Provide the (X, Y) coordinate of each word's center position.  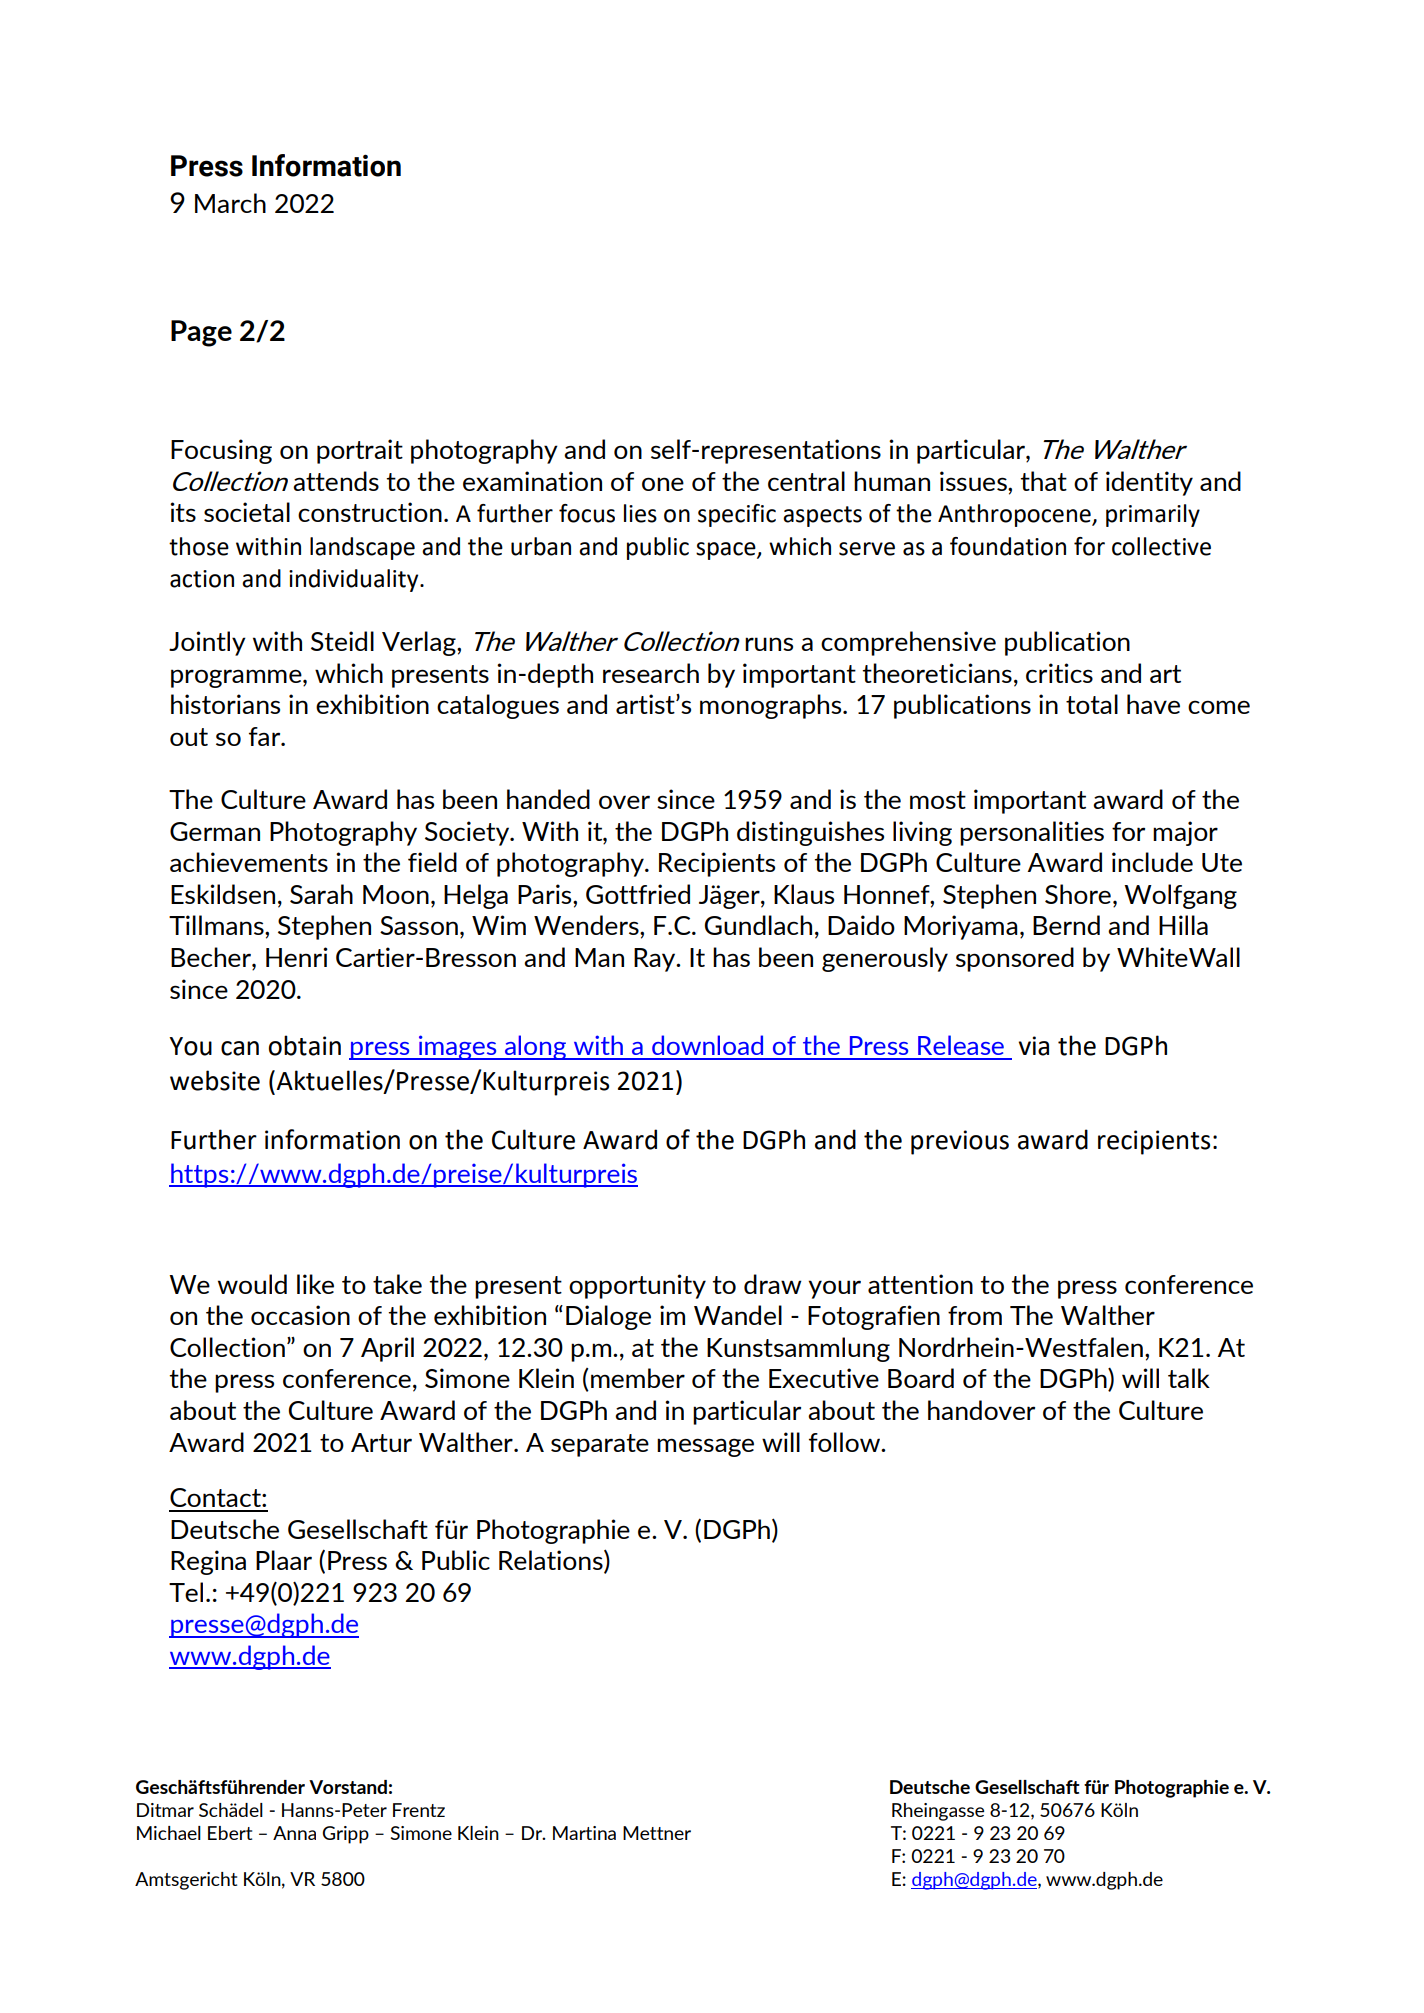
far (266, 736)
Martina (584, 1833)
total (1092, 704)
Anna (294, 1833)
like (315, 1284)
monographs (772, 706)
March (230, 203)
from (975, 1315)
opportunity (637, 1286)
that (1043, 481)
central (806, 481)
